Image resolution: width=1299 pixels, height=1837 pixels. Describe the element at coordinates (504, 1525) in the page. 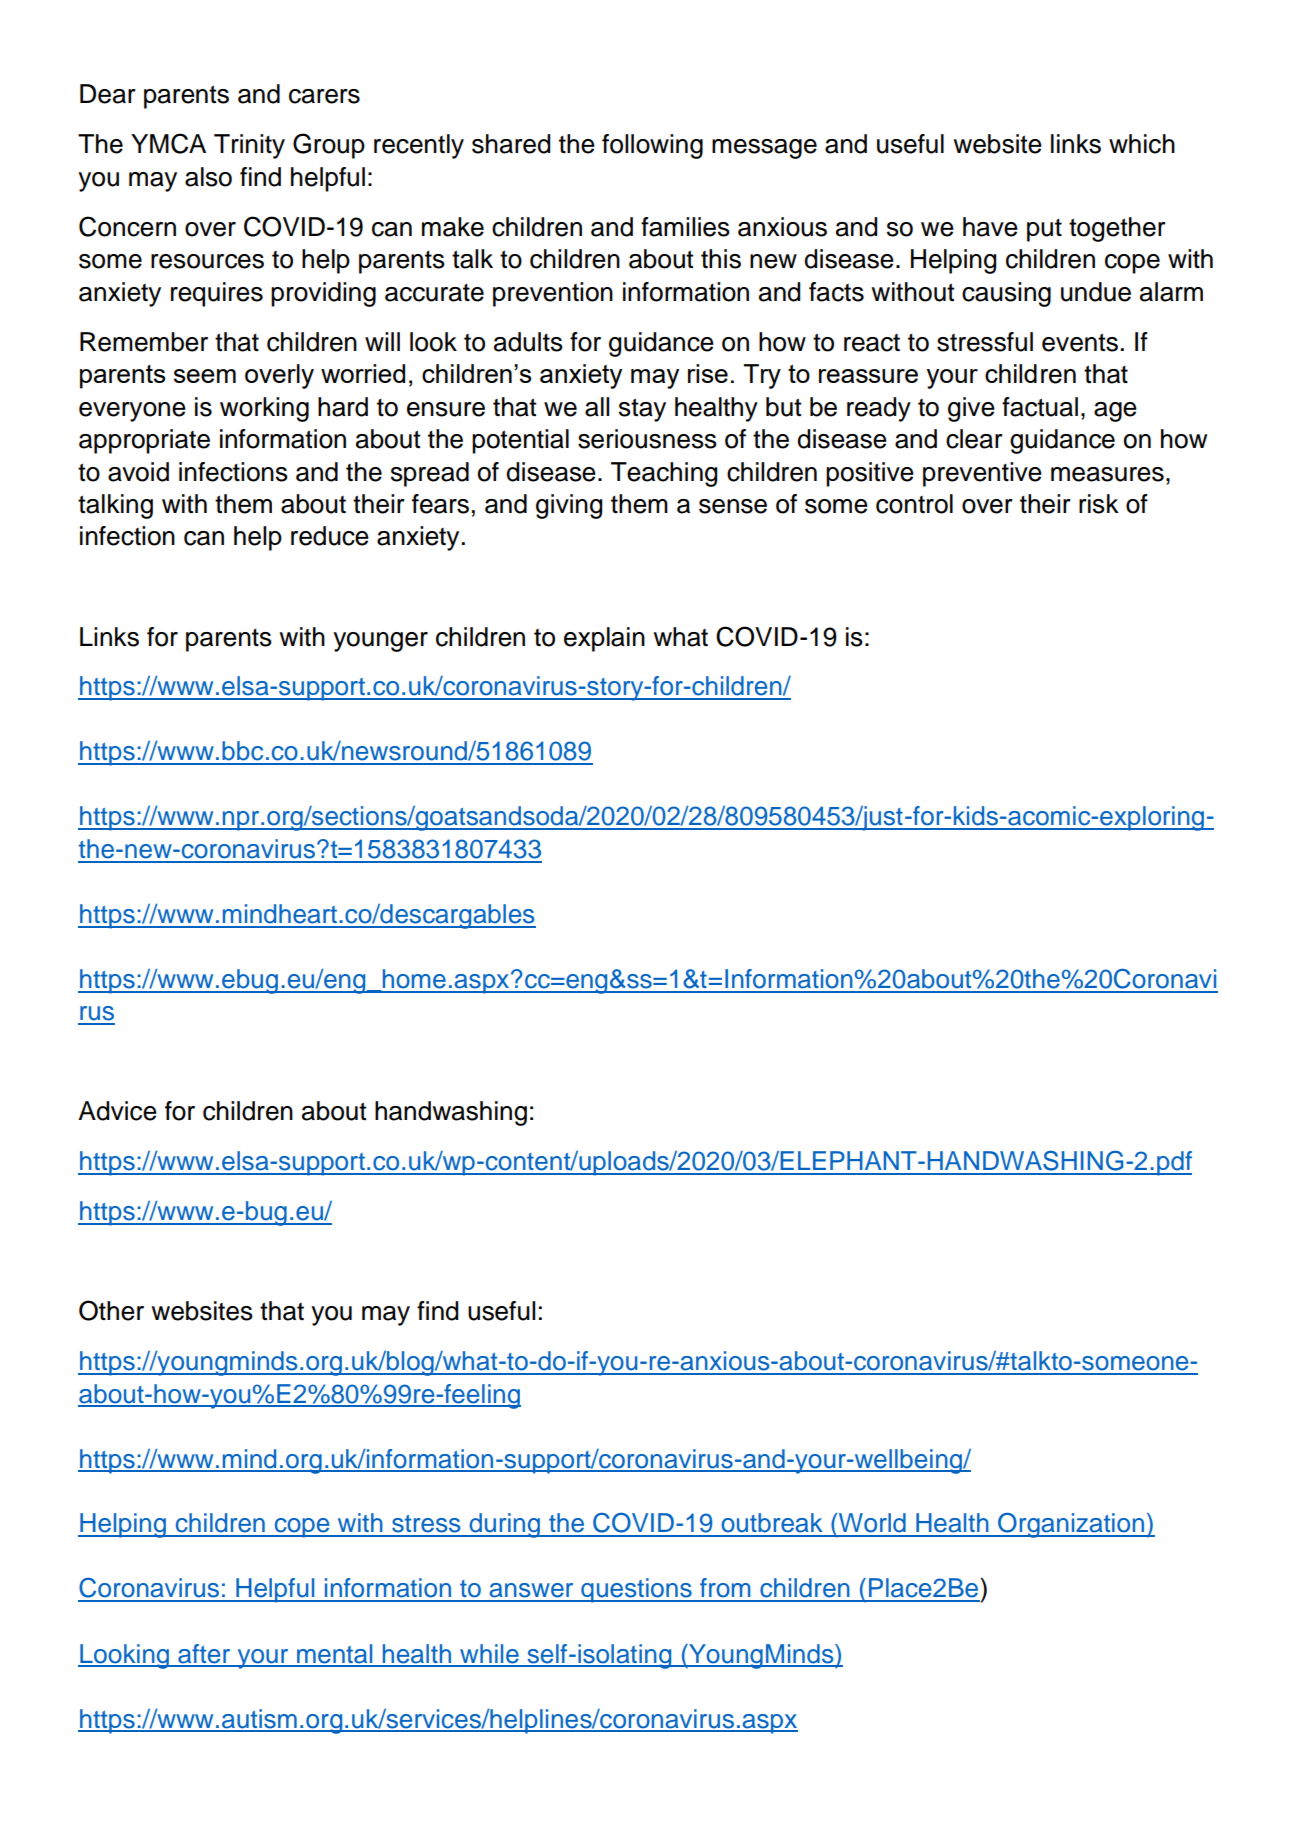

I see `during` at that location.
